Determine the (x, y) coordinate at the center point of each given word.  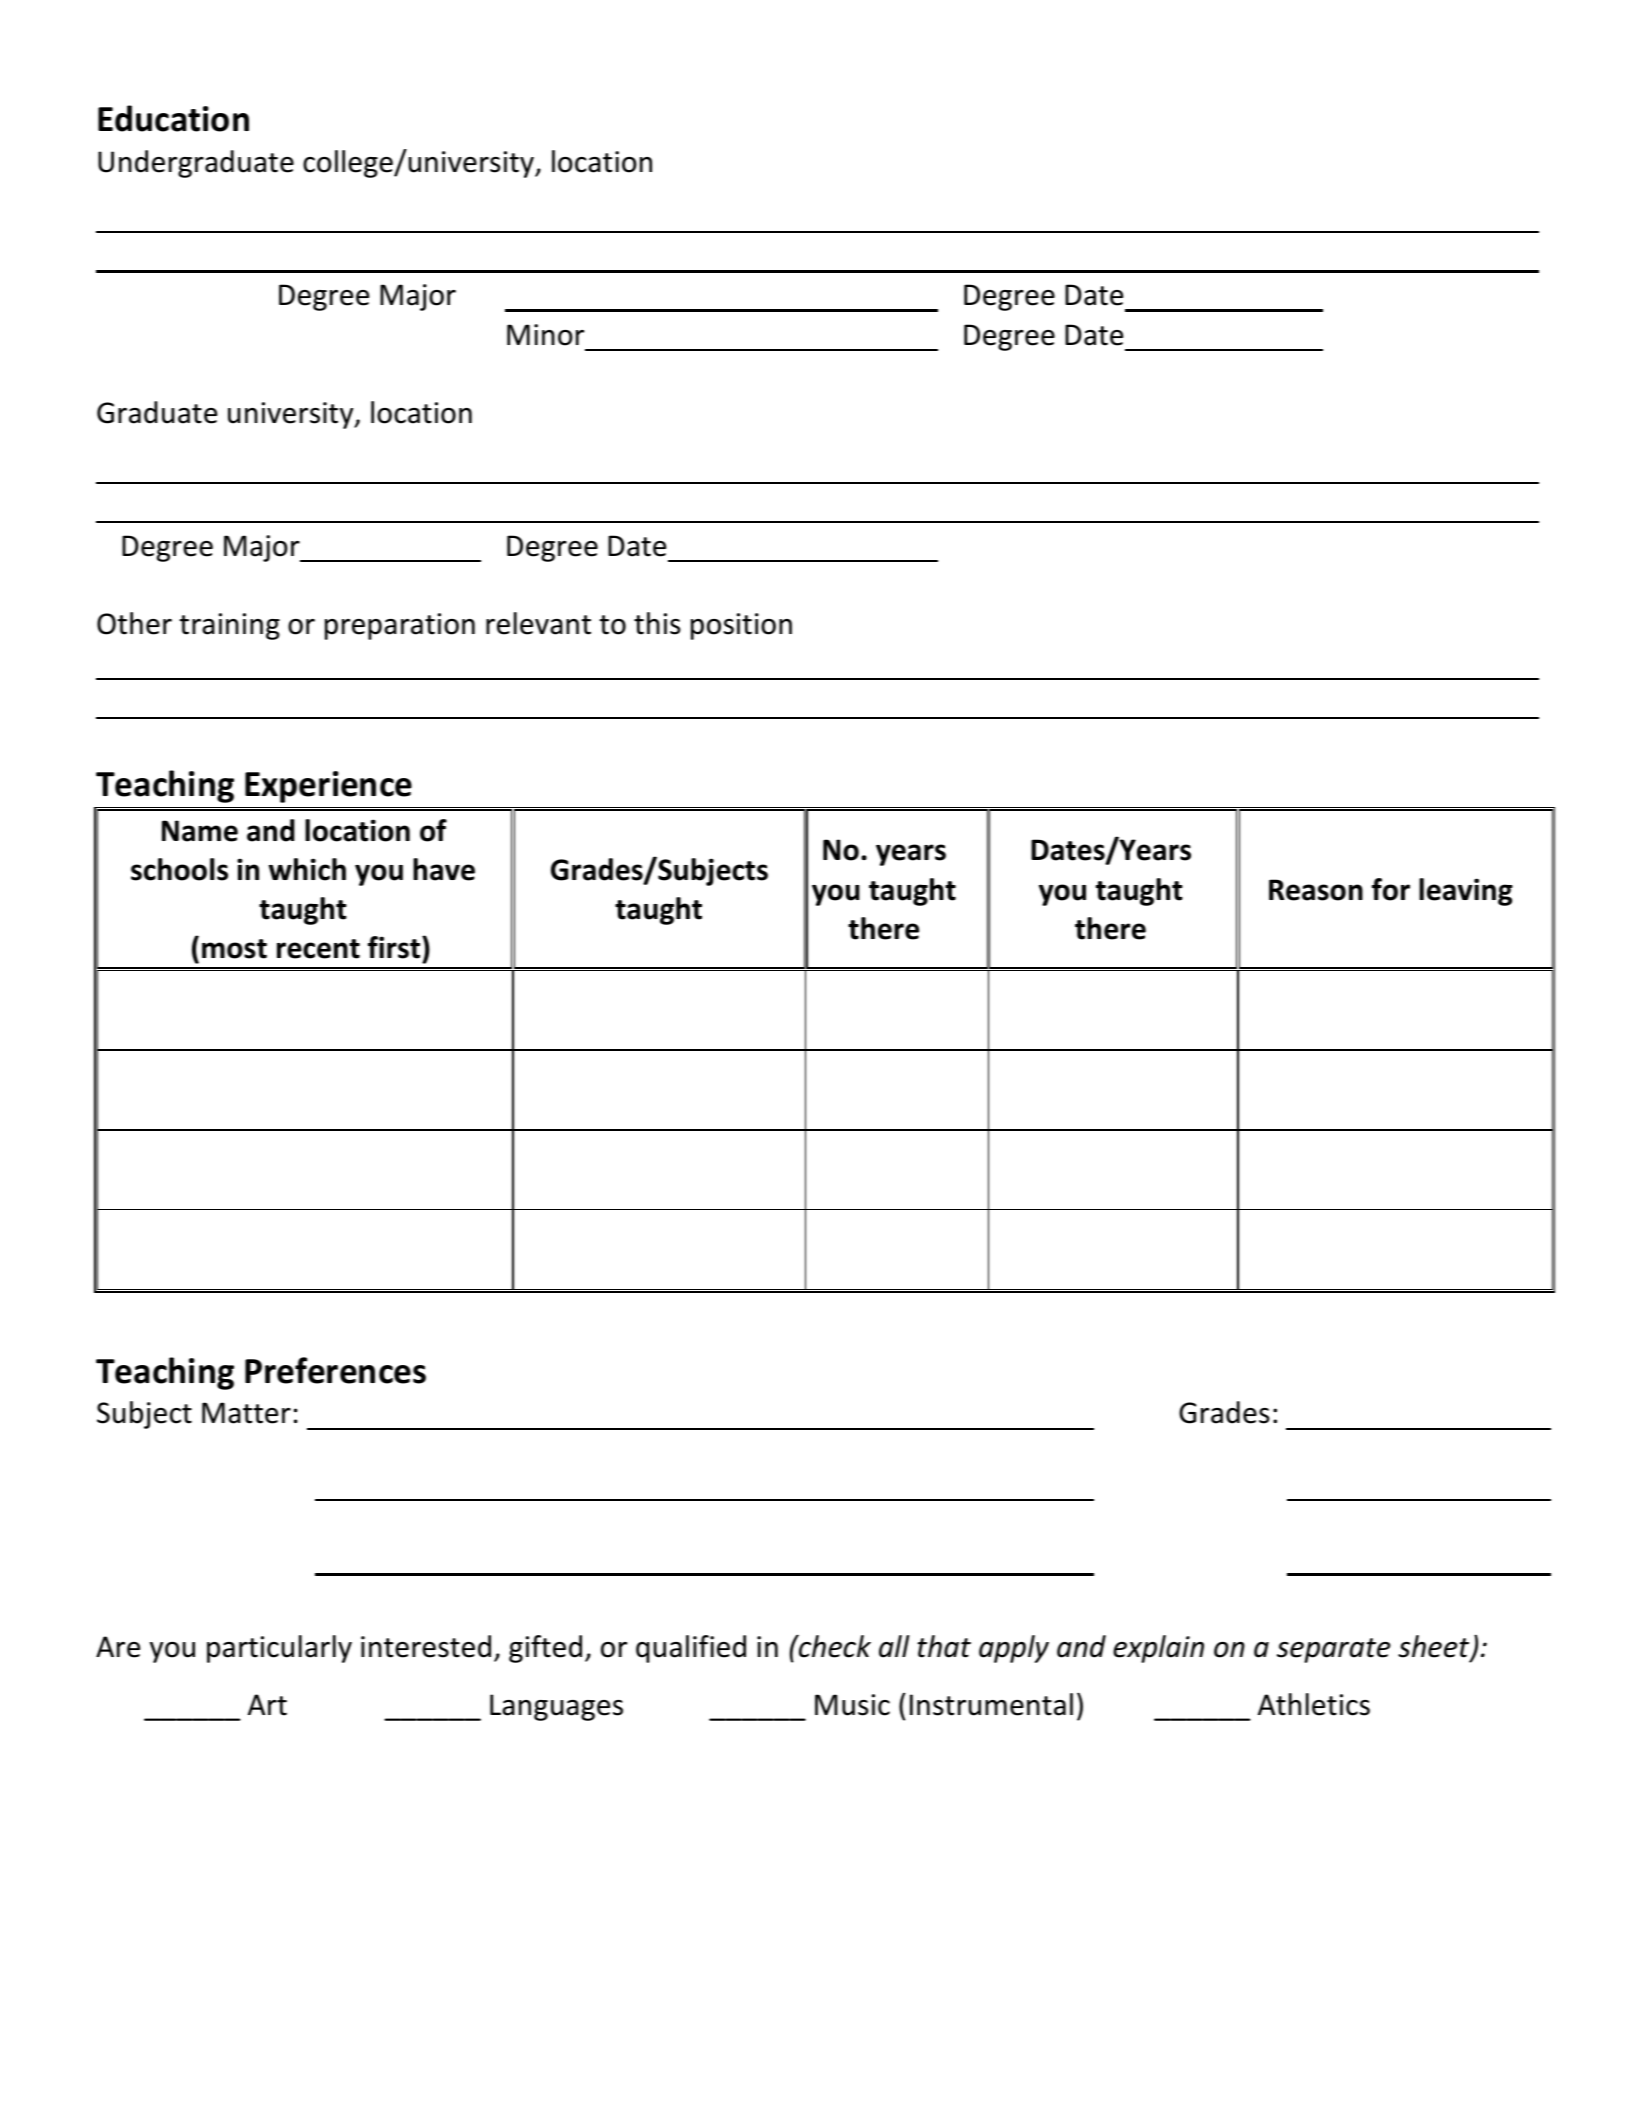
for (1391, 889)
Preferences (335, 1370)
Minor (545, 335)
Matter (246, 1413)
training (229, 626)
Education (173, 118)
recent (318, 949)
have (444, 869)
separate (1334, 1650)
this (657, 623)
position (741, 626)
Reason (1316, 890)
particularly (279, 1649)
